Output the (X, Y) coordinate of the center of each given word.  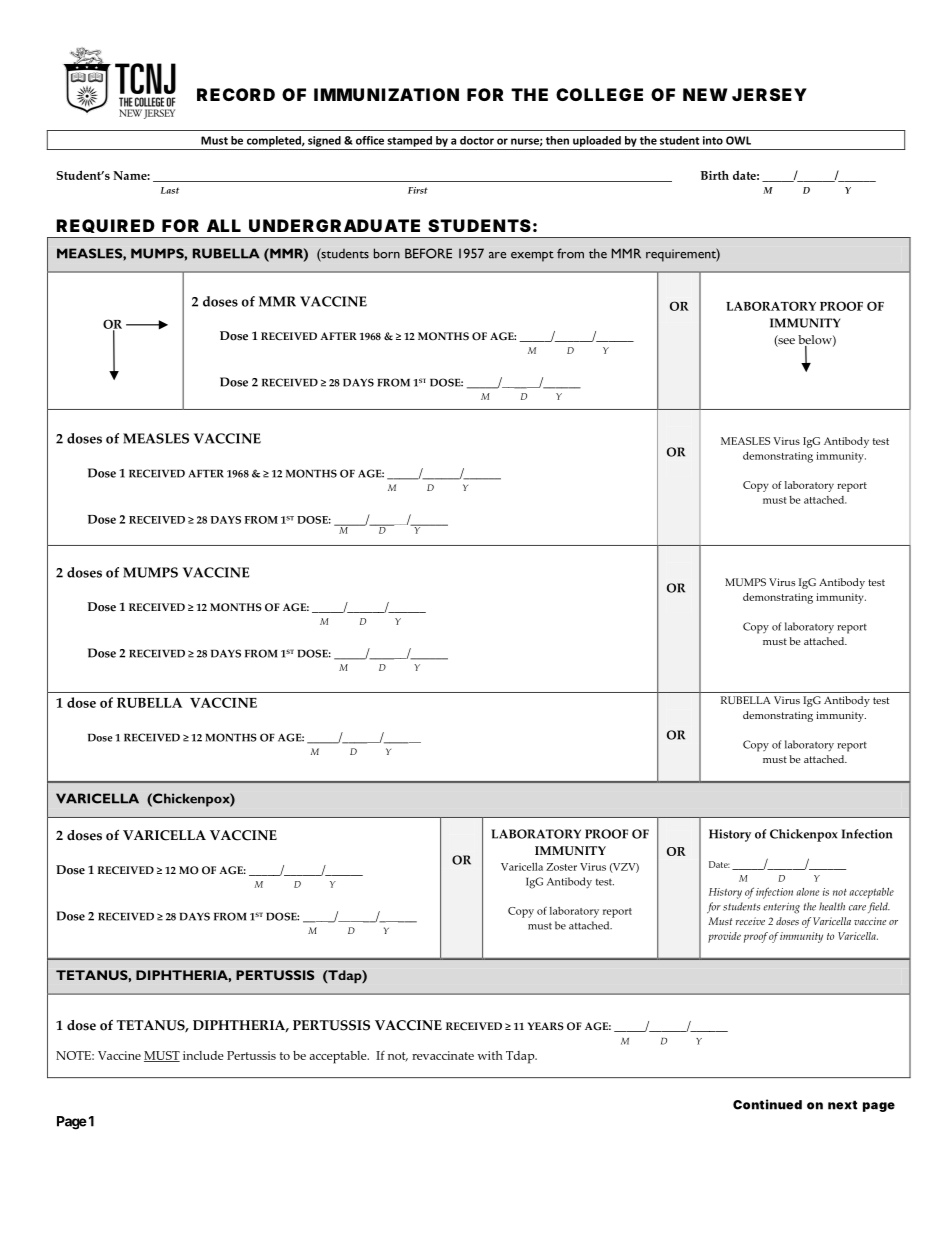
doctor (477, 140)
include (203, 1055)
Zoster (561, 867)
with (490, 1055)
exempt (532, 256)
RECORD (236, 94)
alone (807, 892)
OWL (738, 140)
